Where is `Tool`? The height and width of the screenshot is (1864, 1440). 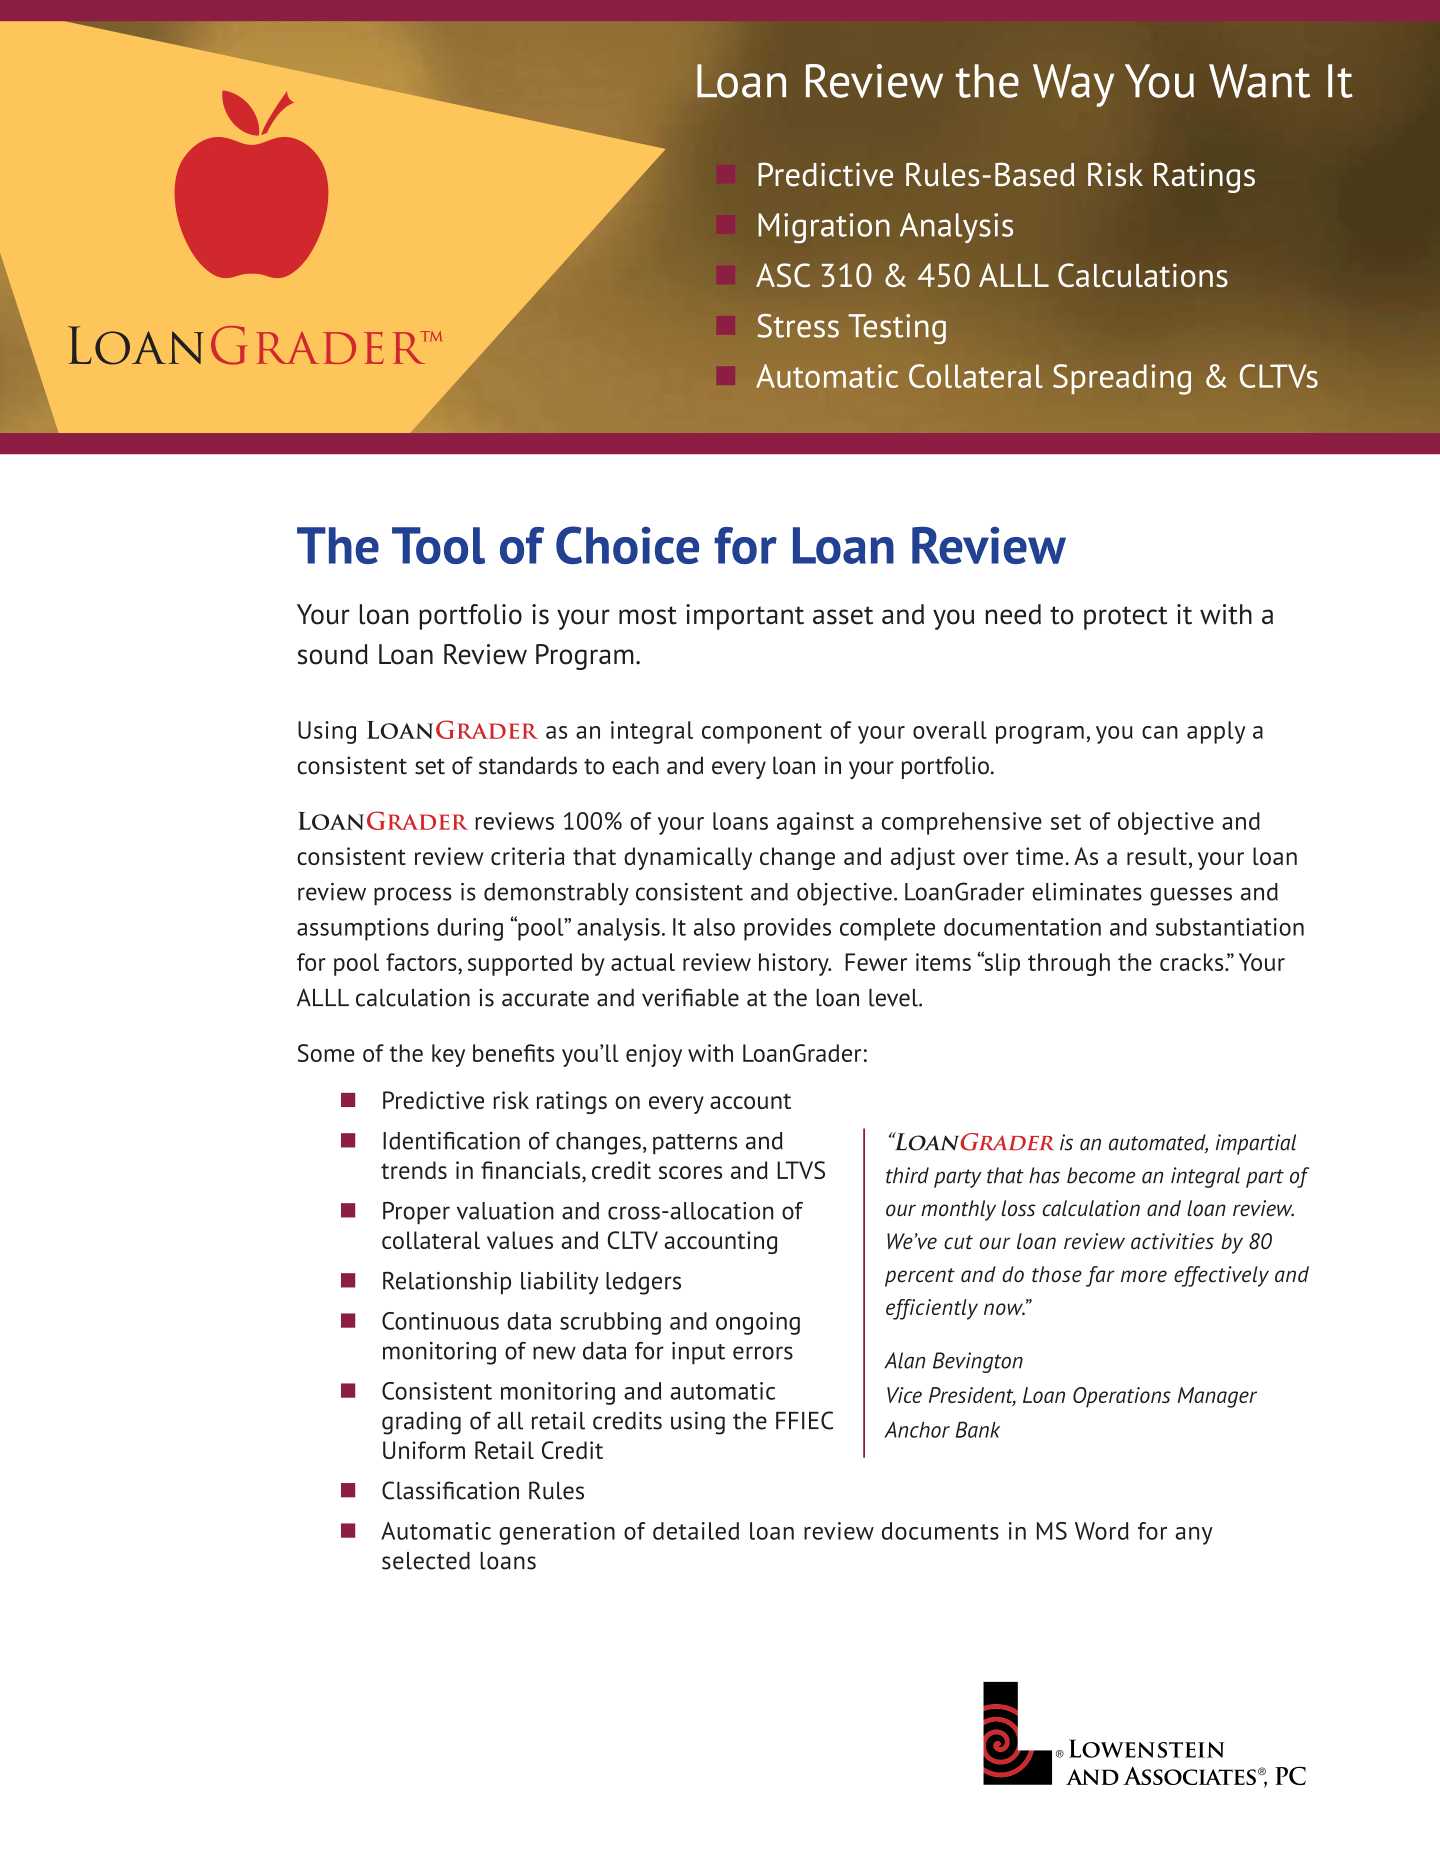 Tool is located at coordinates (438, 545).
